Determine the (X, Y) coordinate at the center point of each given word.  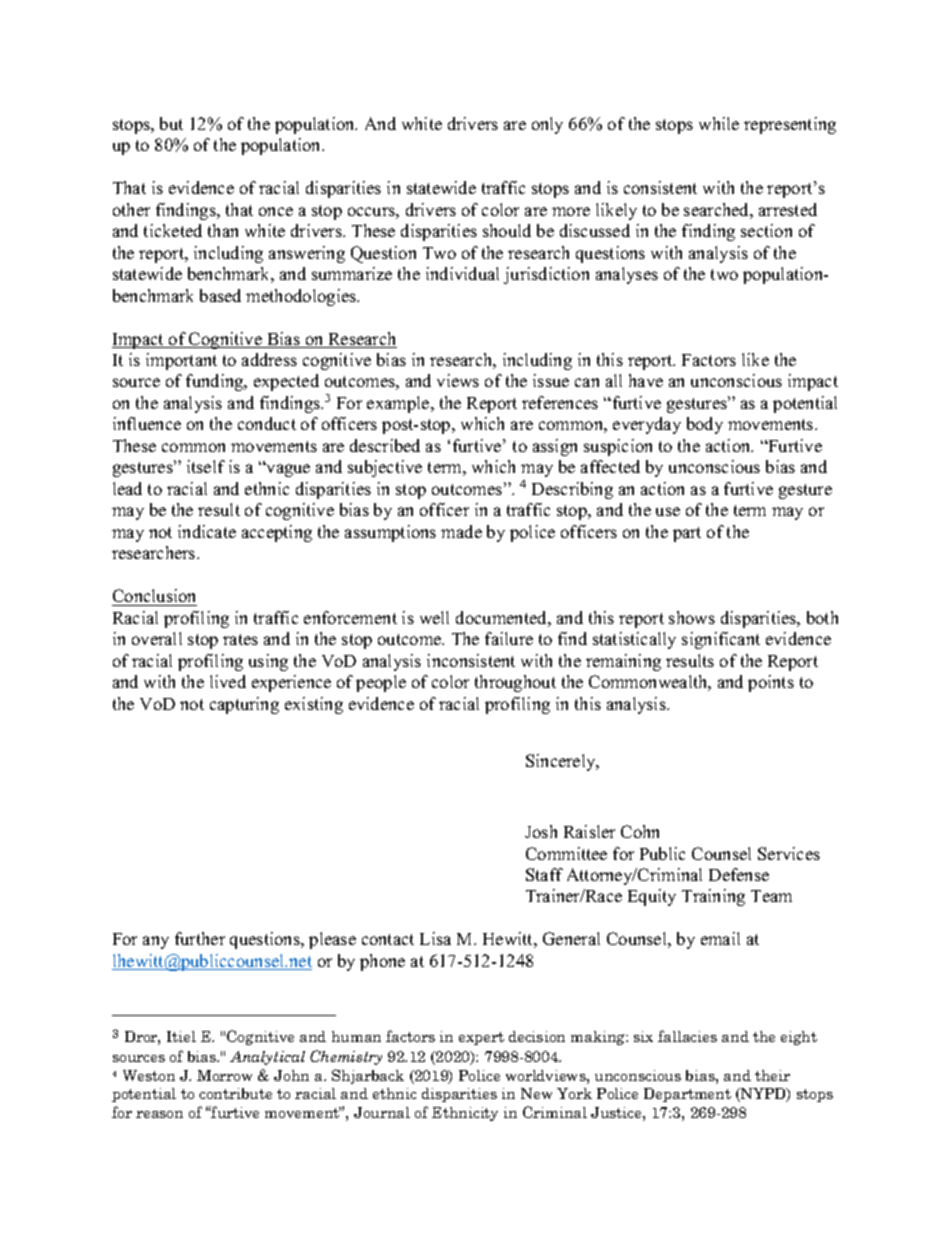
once (276, 211)
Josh (541, 831)
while (719, 123)
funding (216, 382)
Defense (739, 874)
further (200, 938)
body (705, 425)
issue (551, 380)
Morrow (224, 1075)
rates (240, 639)
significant (721, 640)
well (434, 617)
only (547, 125)
